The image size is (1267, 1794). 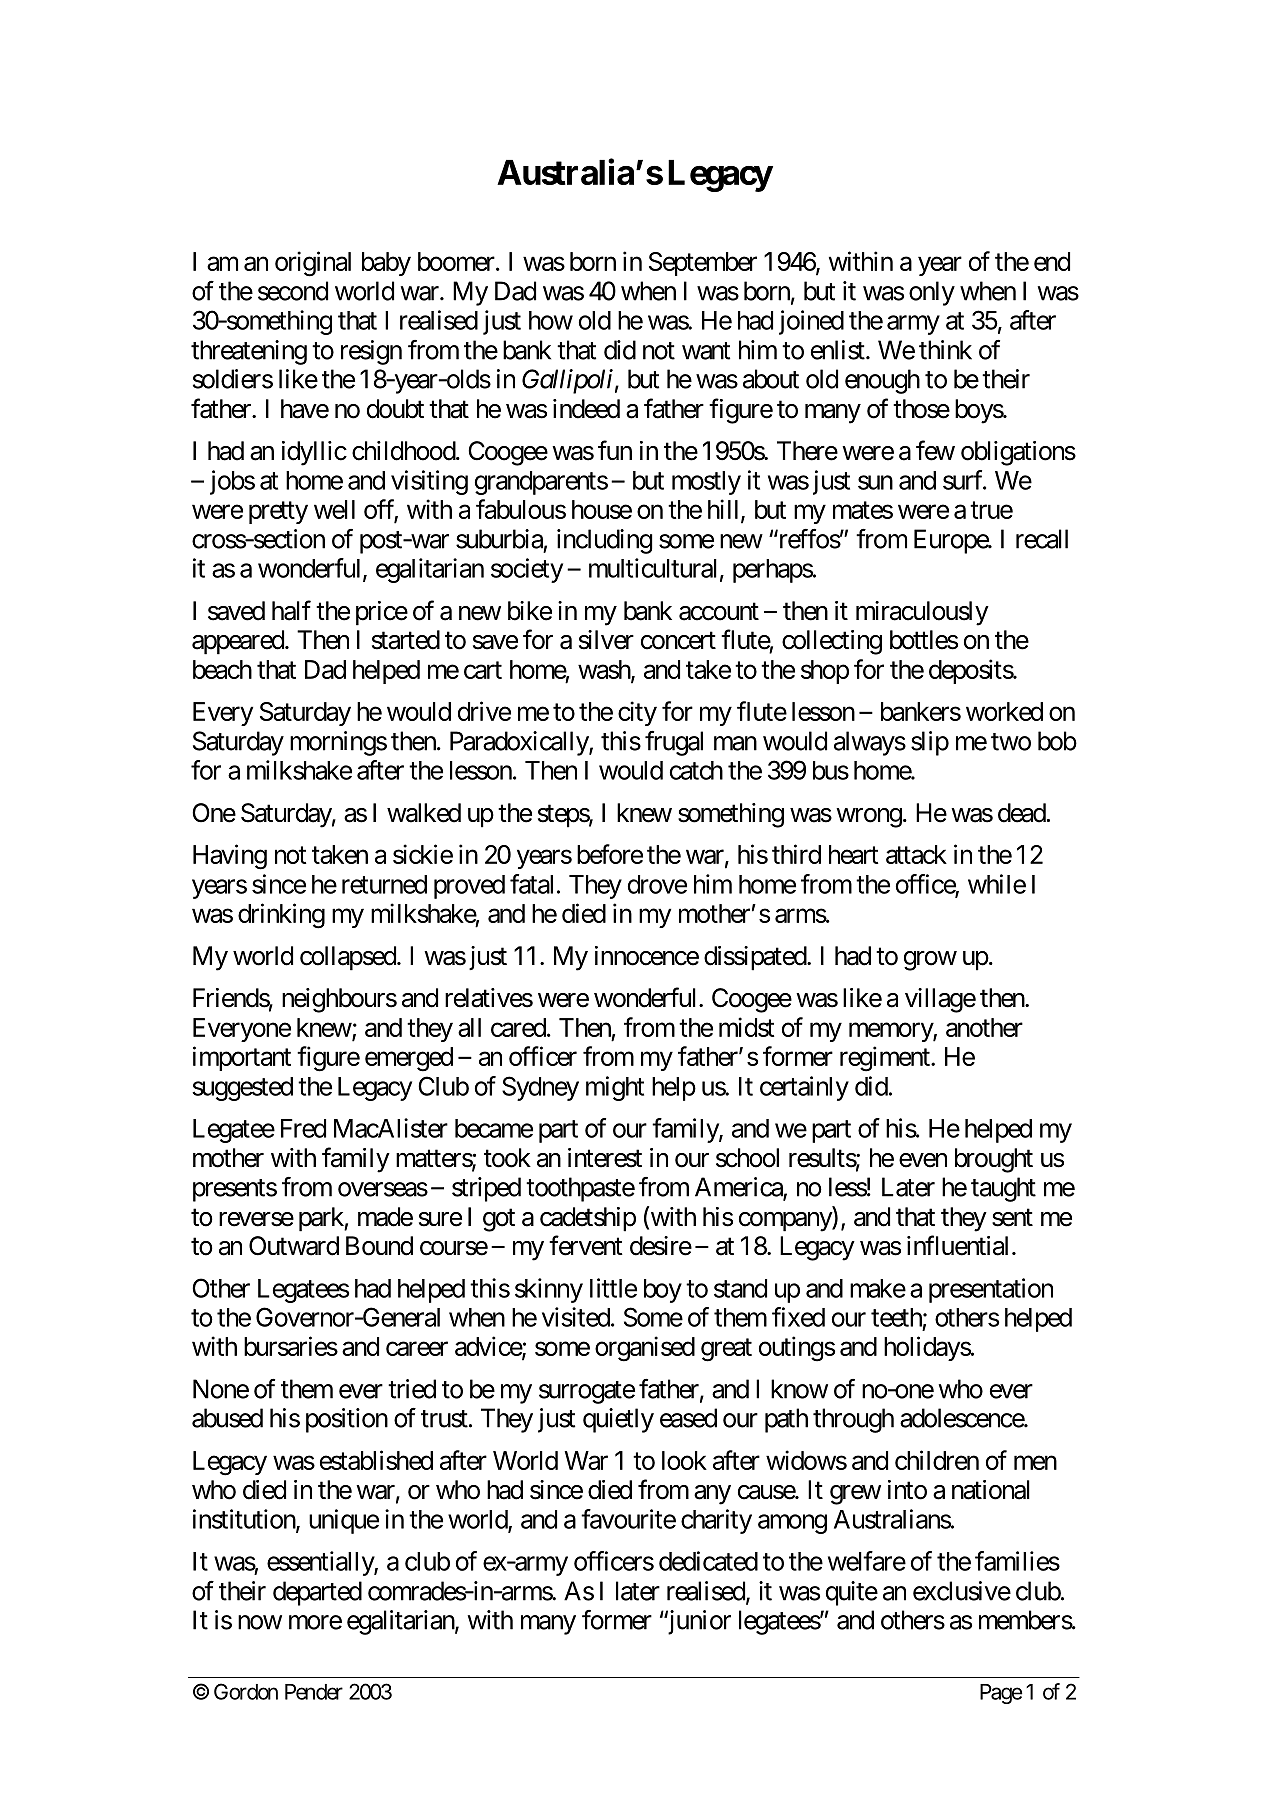 What do you see at coordinates (348, 958) in the screenshot?
I see `collapsed` at bounding box center [348, 958].
